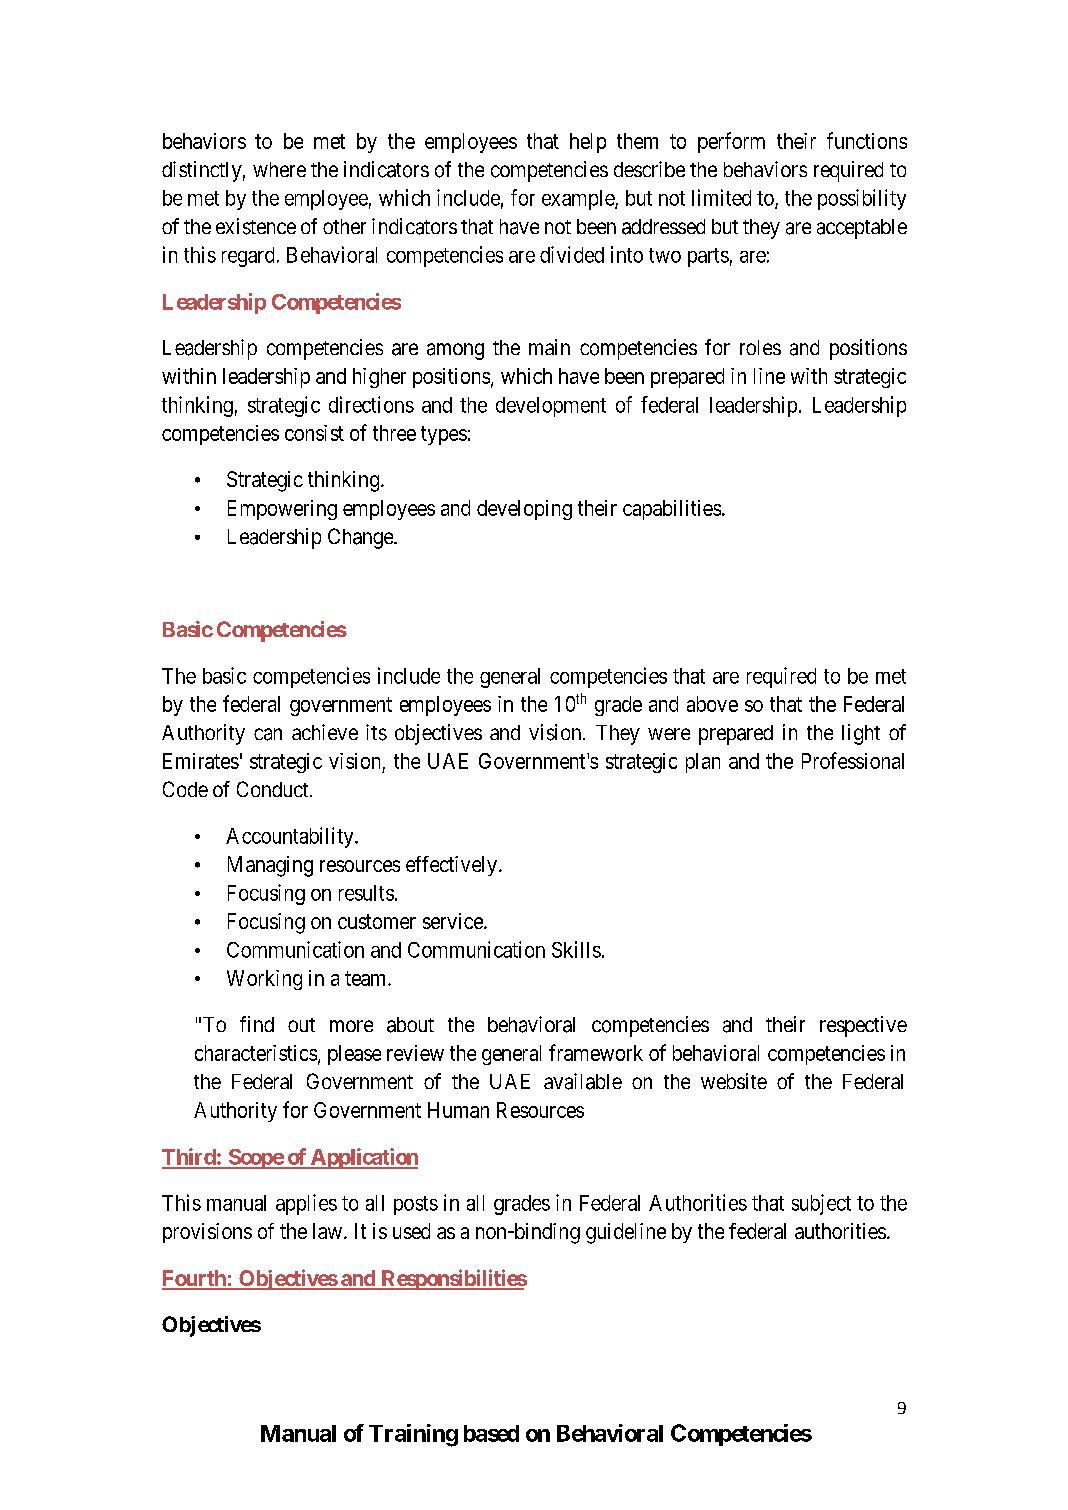 Image resolution: width=1068 pixels, height=1510 pixels. What do you see at coordinates (264, 980) in the document?
I see `Working` at bounding box center [264, 980].
